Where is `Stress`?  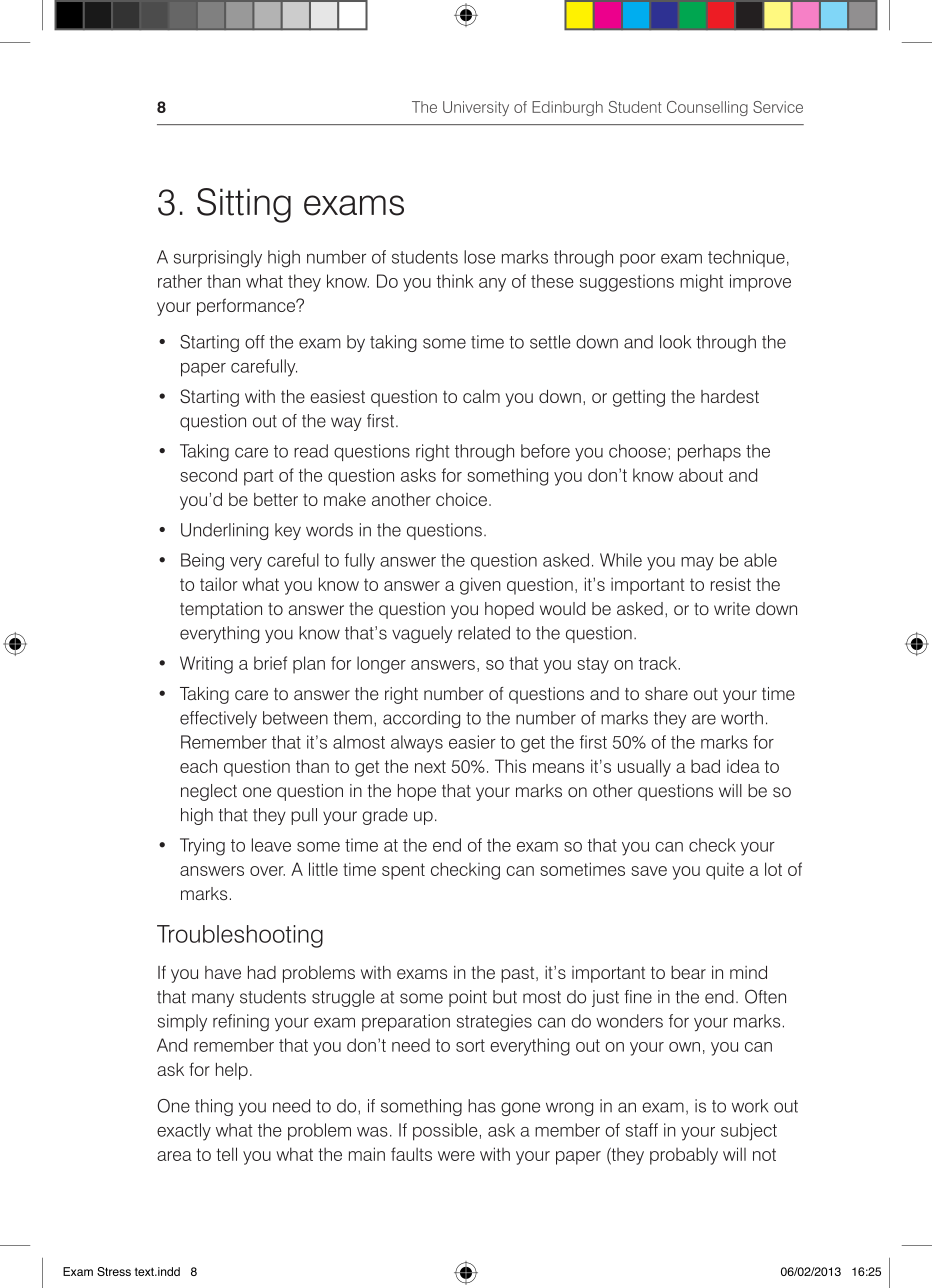 Stress is located at coordinates (114, 1271).
